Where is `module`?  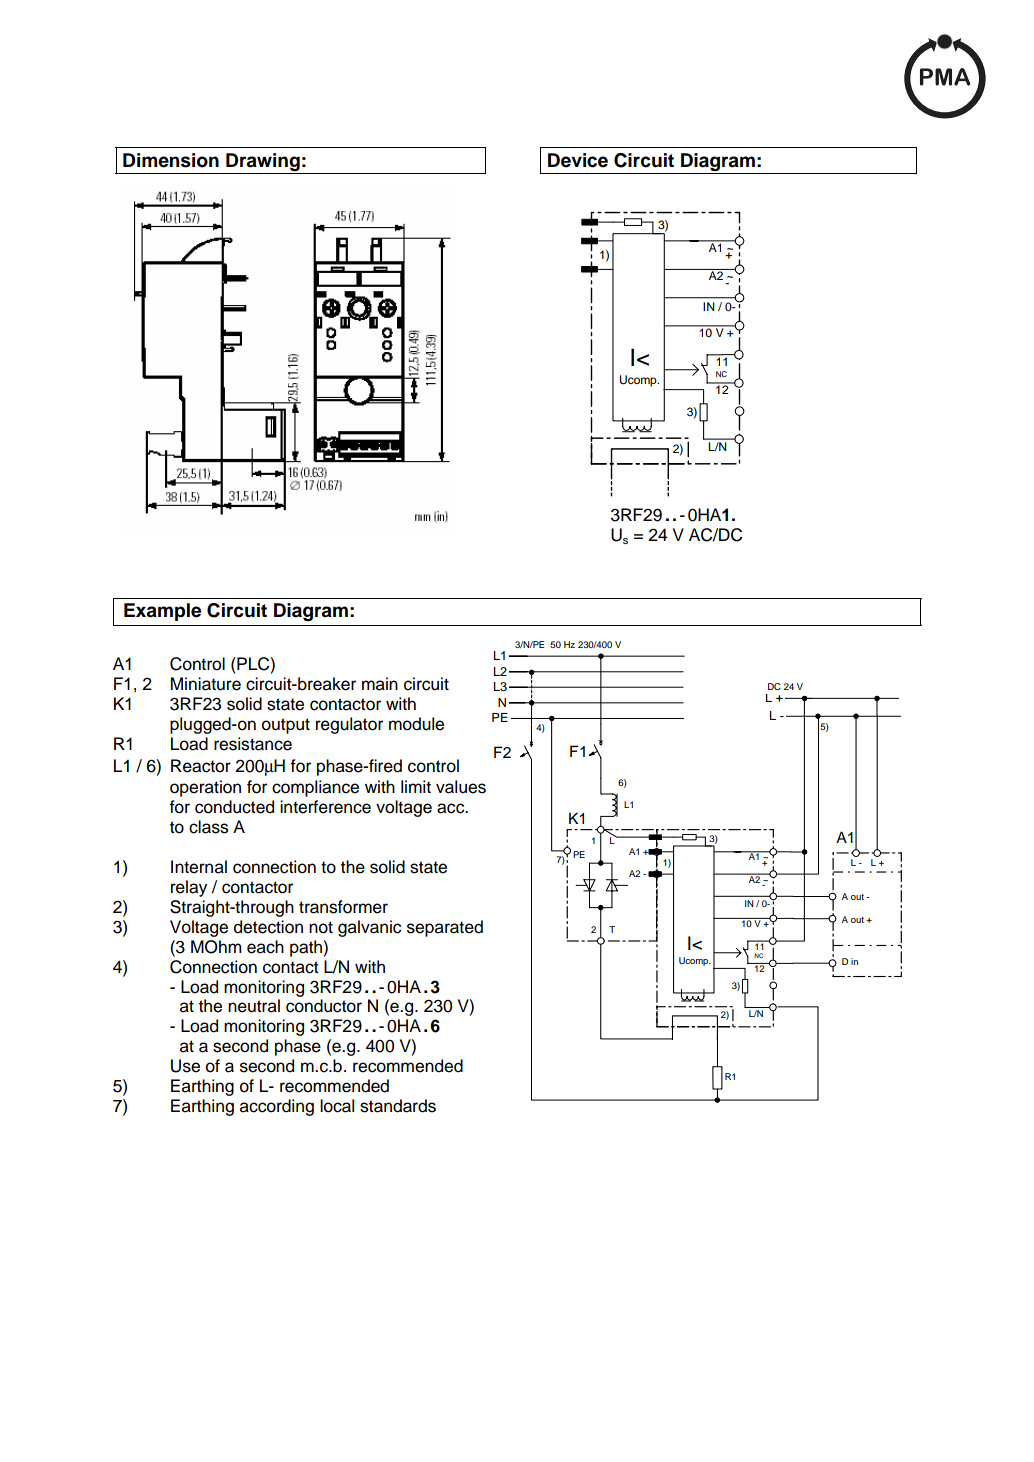 module is located at coordinates (416, 724).
